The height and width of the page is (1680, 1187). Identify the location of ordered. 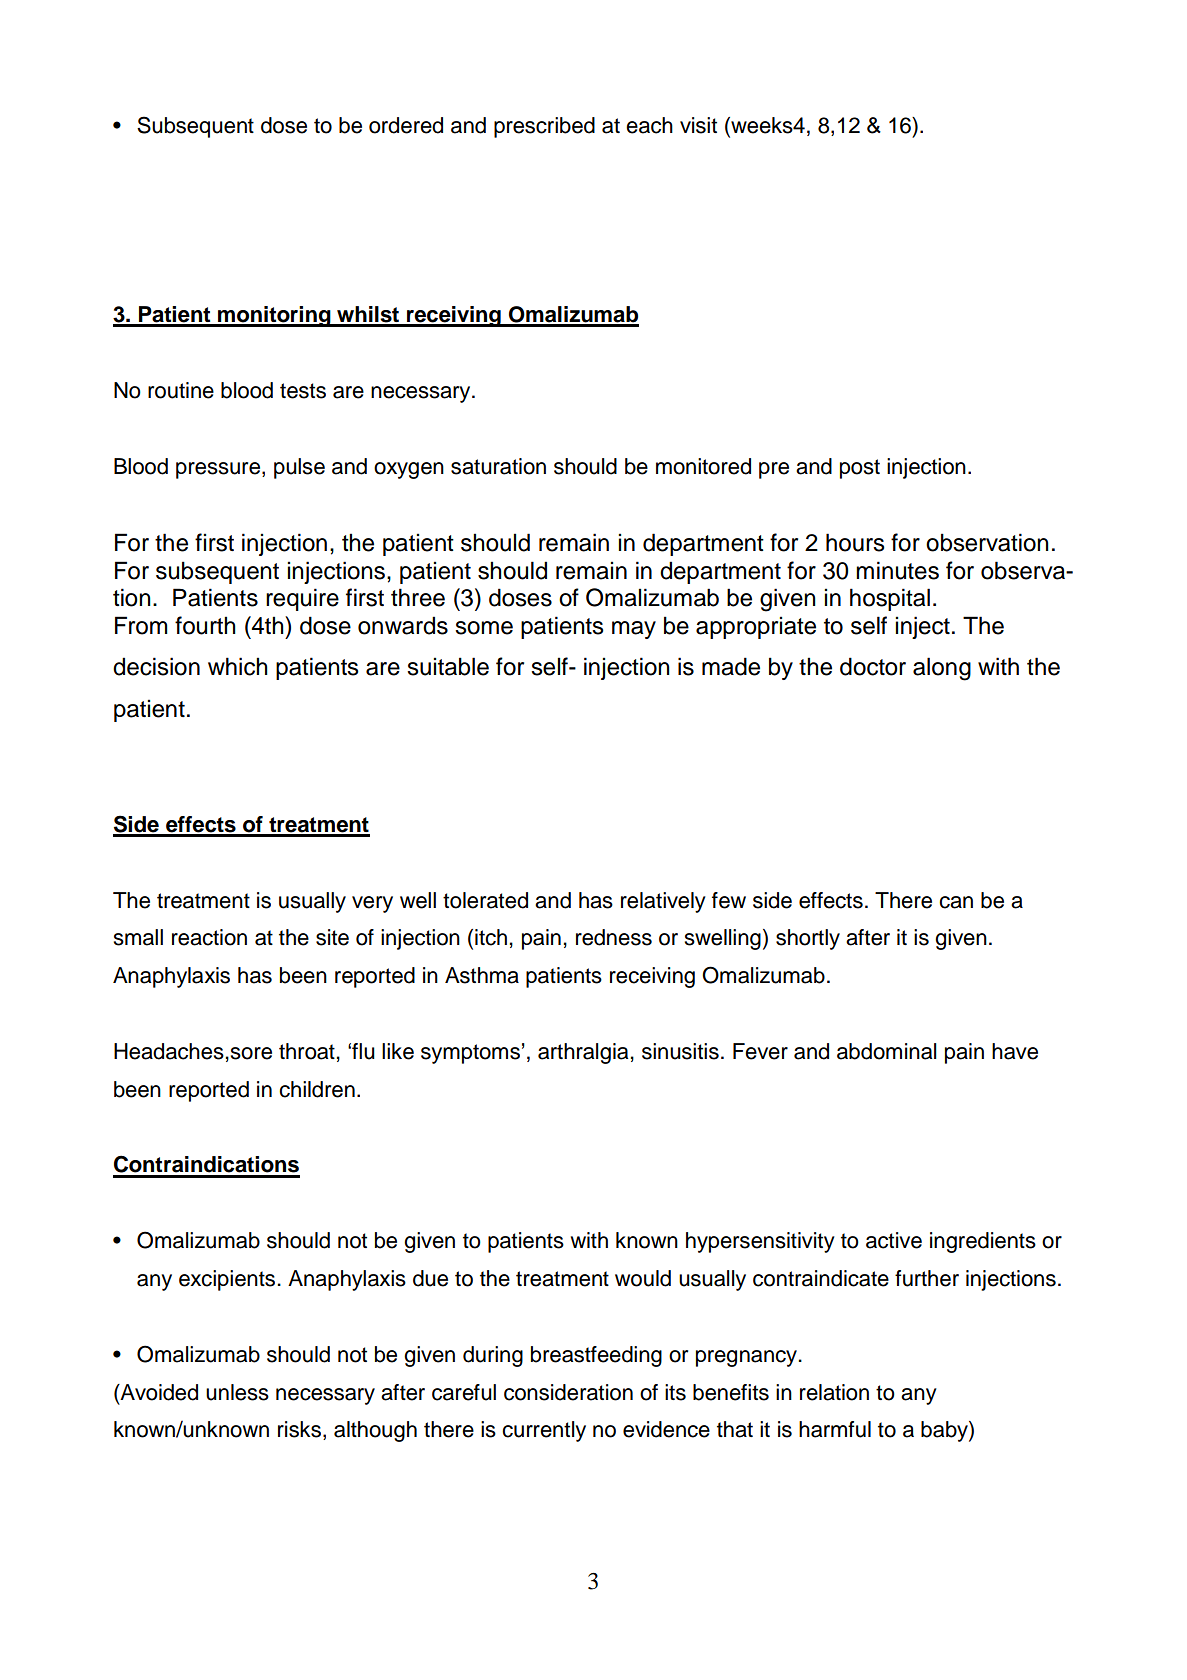
(406, 125).
